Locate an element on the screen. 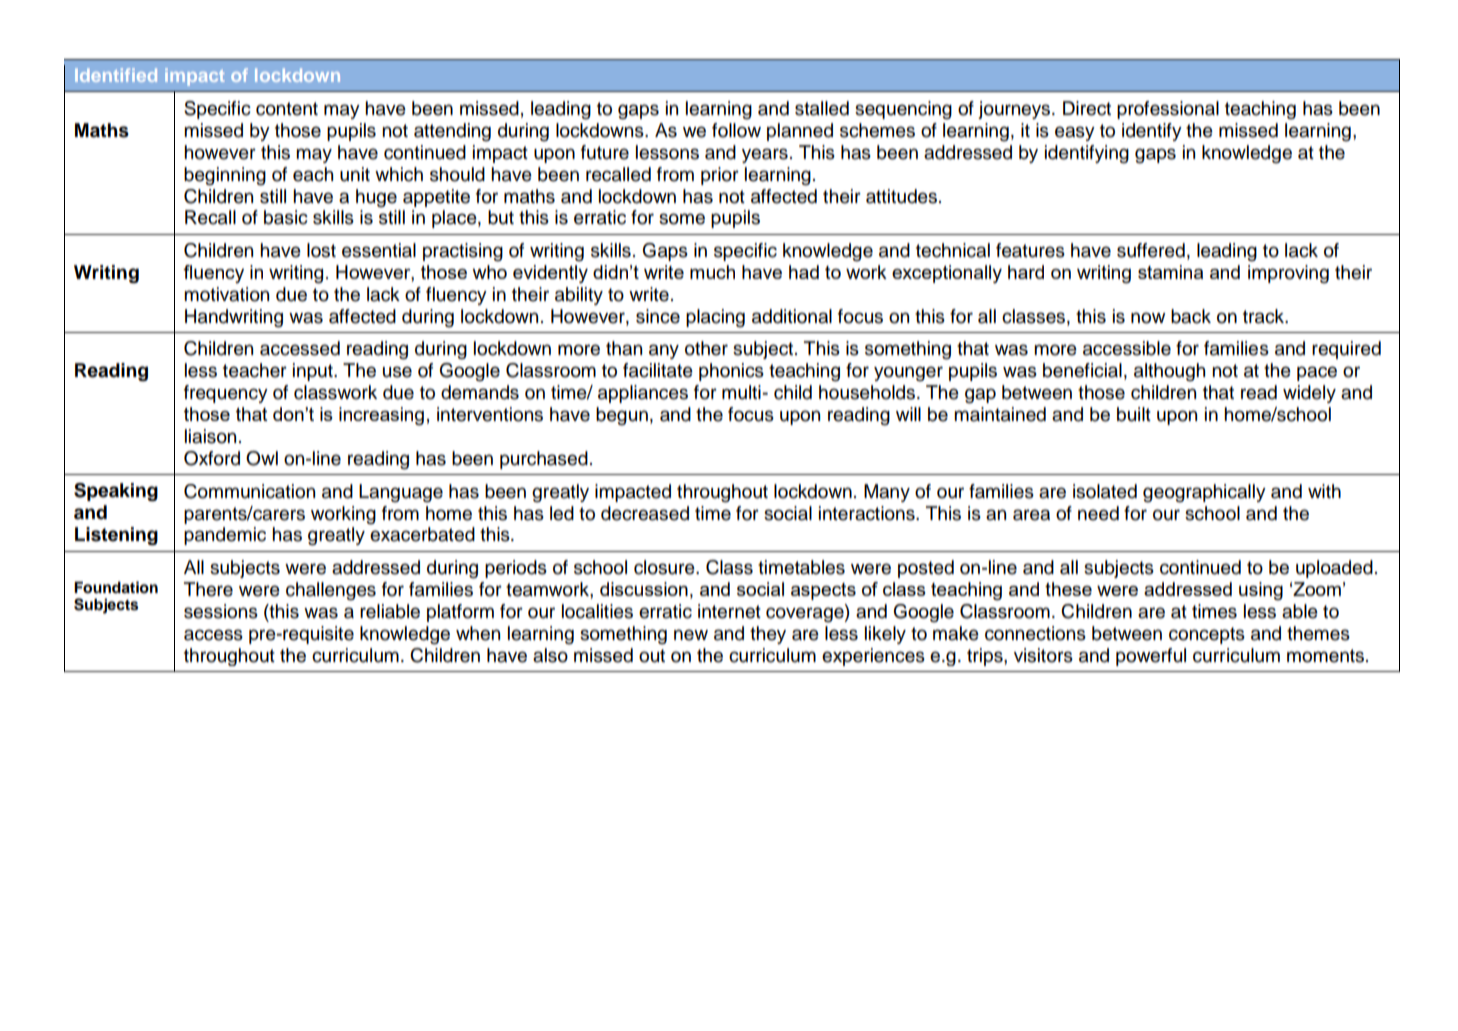 Image resolution: width=1458 pixels, height=1031 pixels. stalled is located at coordinates (822, 108).
